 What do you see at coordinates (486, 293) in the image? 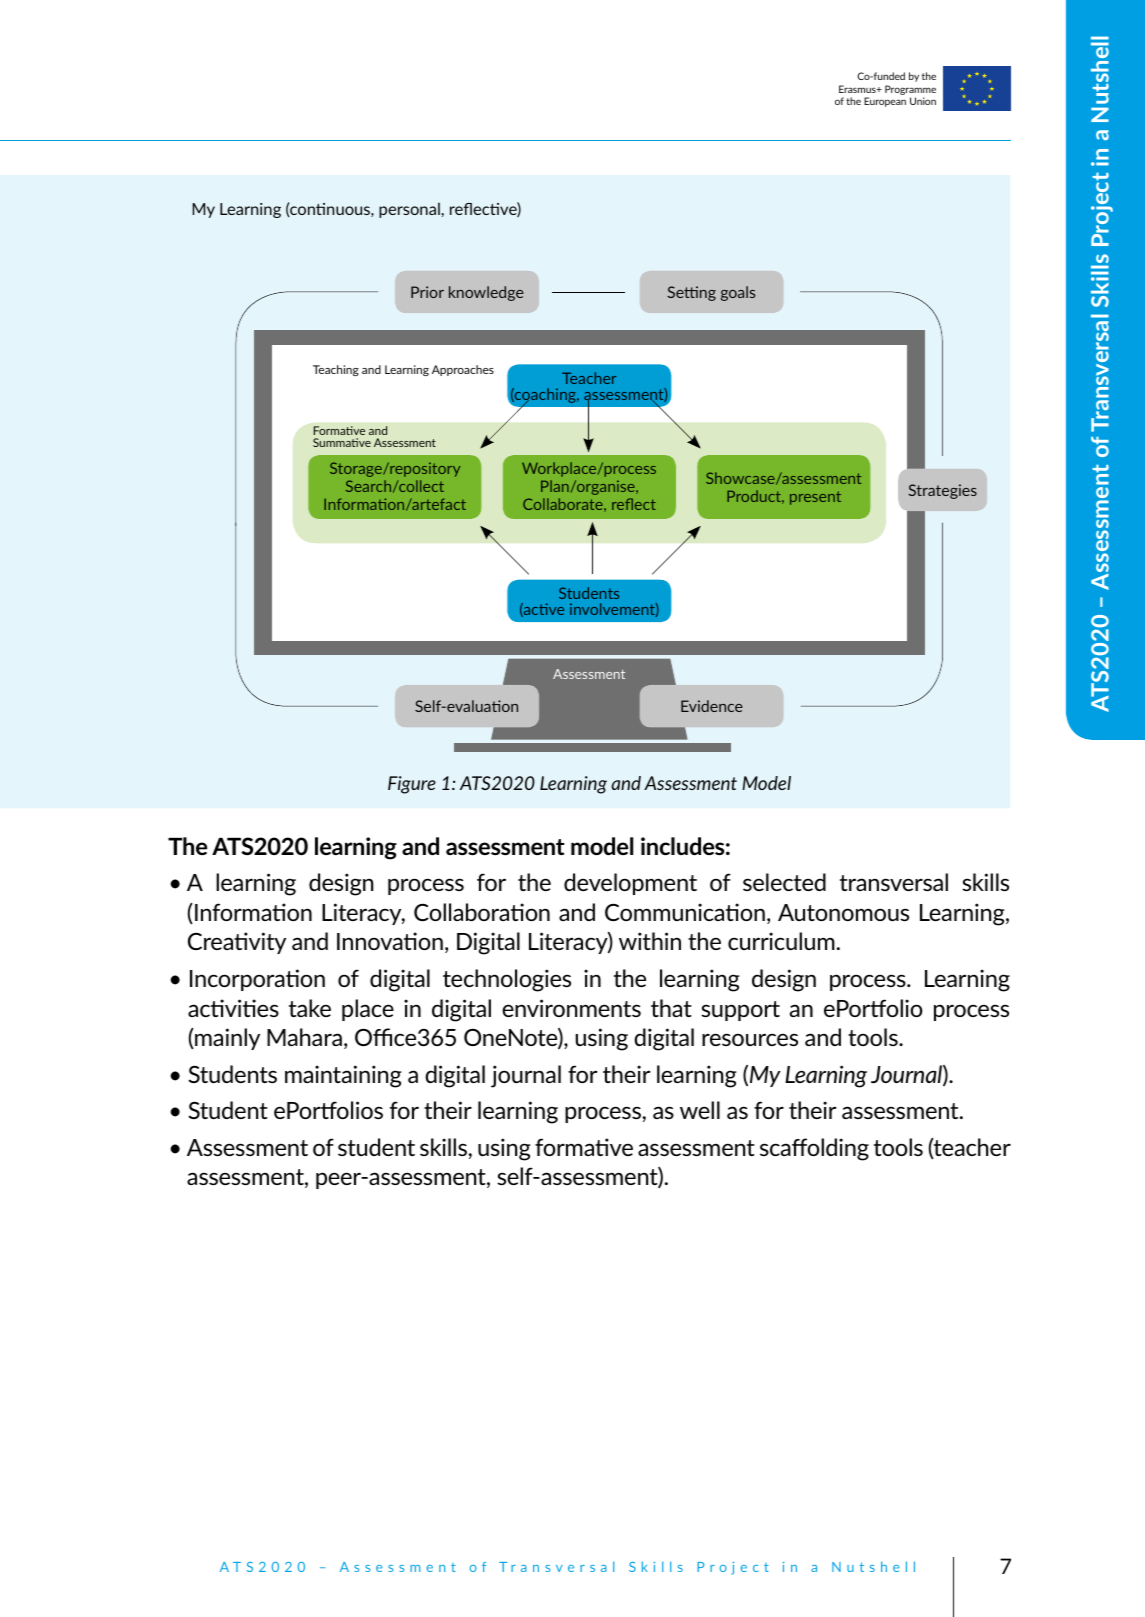
I see `knowledge` at bounding box center [486, 293].
